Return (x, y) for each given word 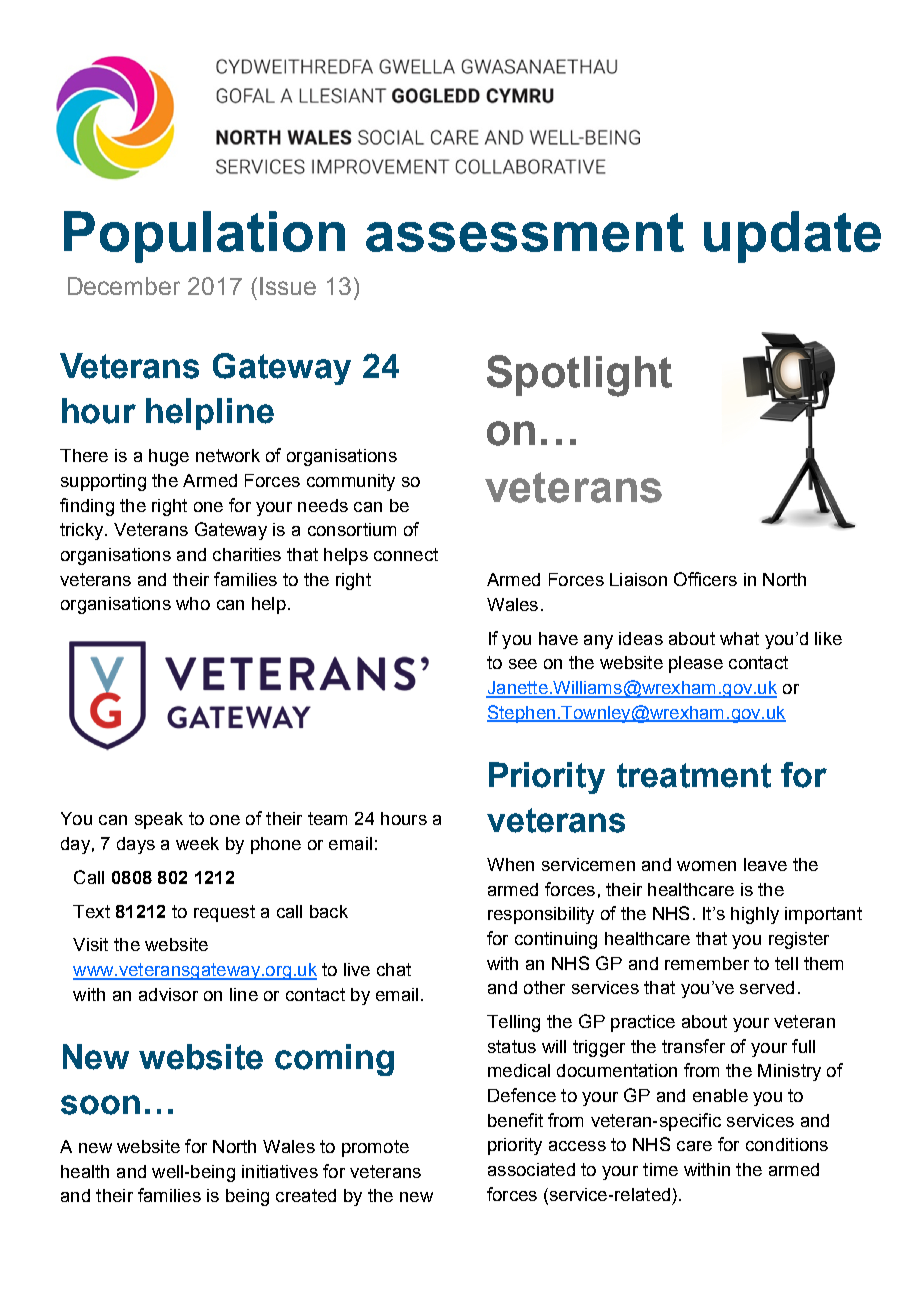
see (523, 664)
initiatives (280, 1171)
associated (531, 1169)
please (696, 664)
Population (204, 237)
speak (159, 820)
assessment (525, 232)
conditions (787, 1144)
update (792, 237)
